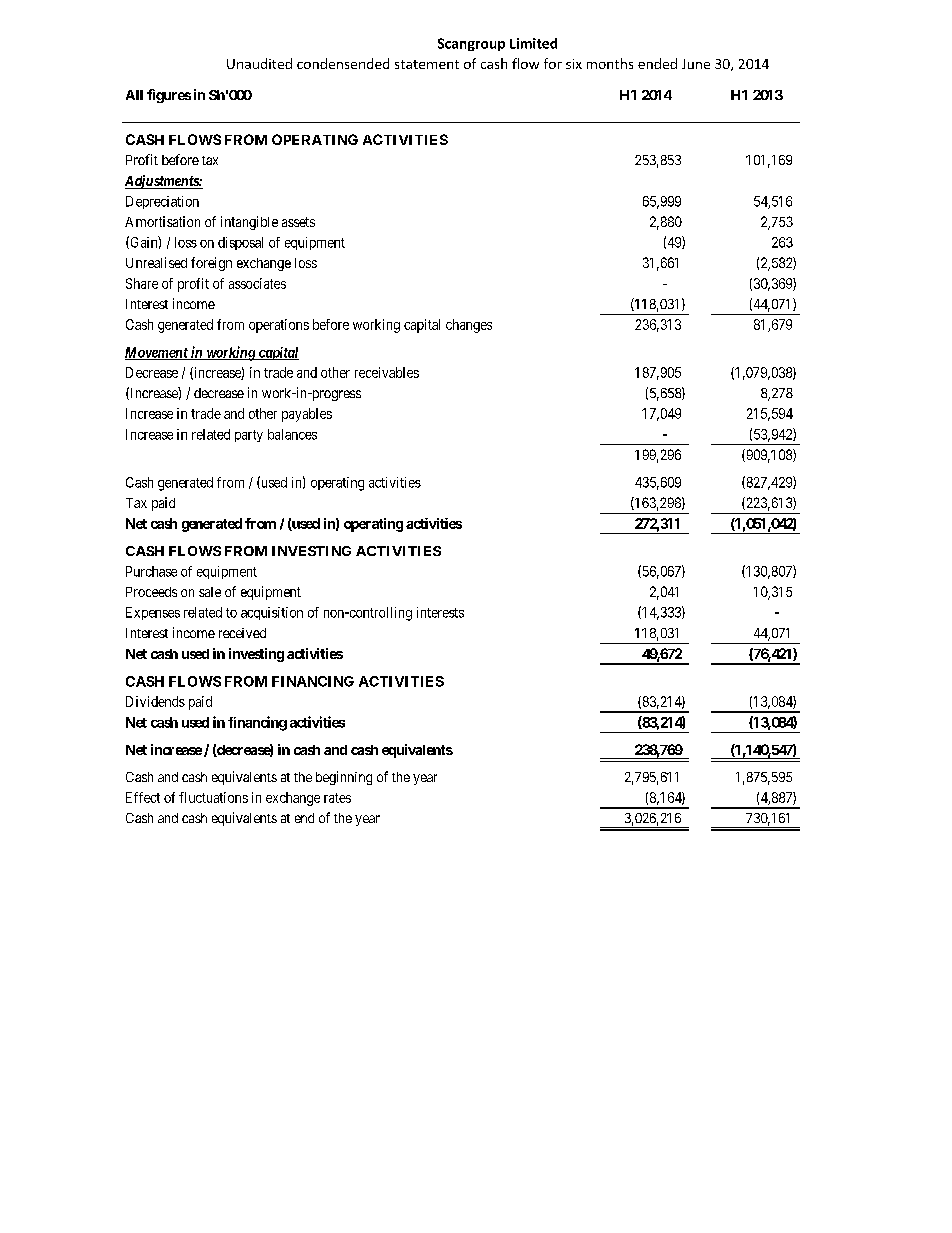 The width and height of the screenshot is (952, 1233). Describe the element at coordinates (249, 436) in the screenshot. I see `party` at that location.
